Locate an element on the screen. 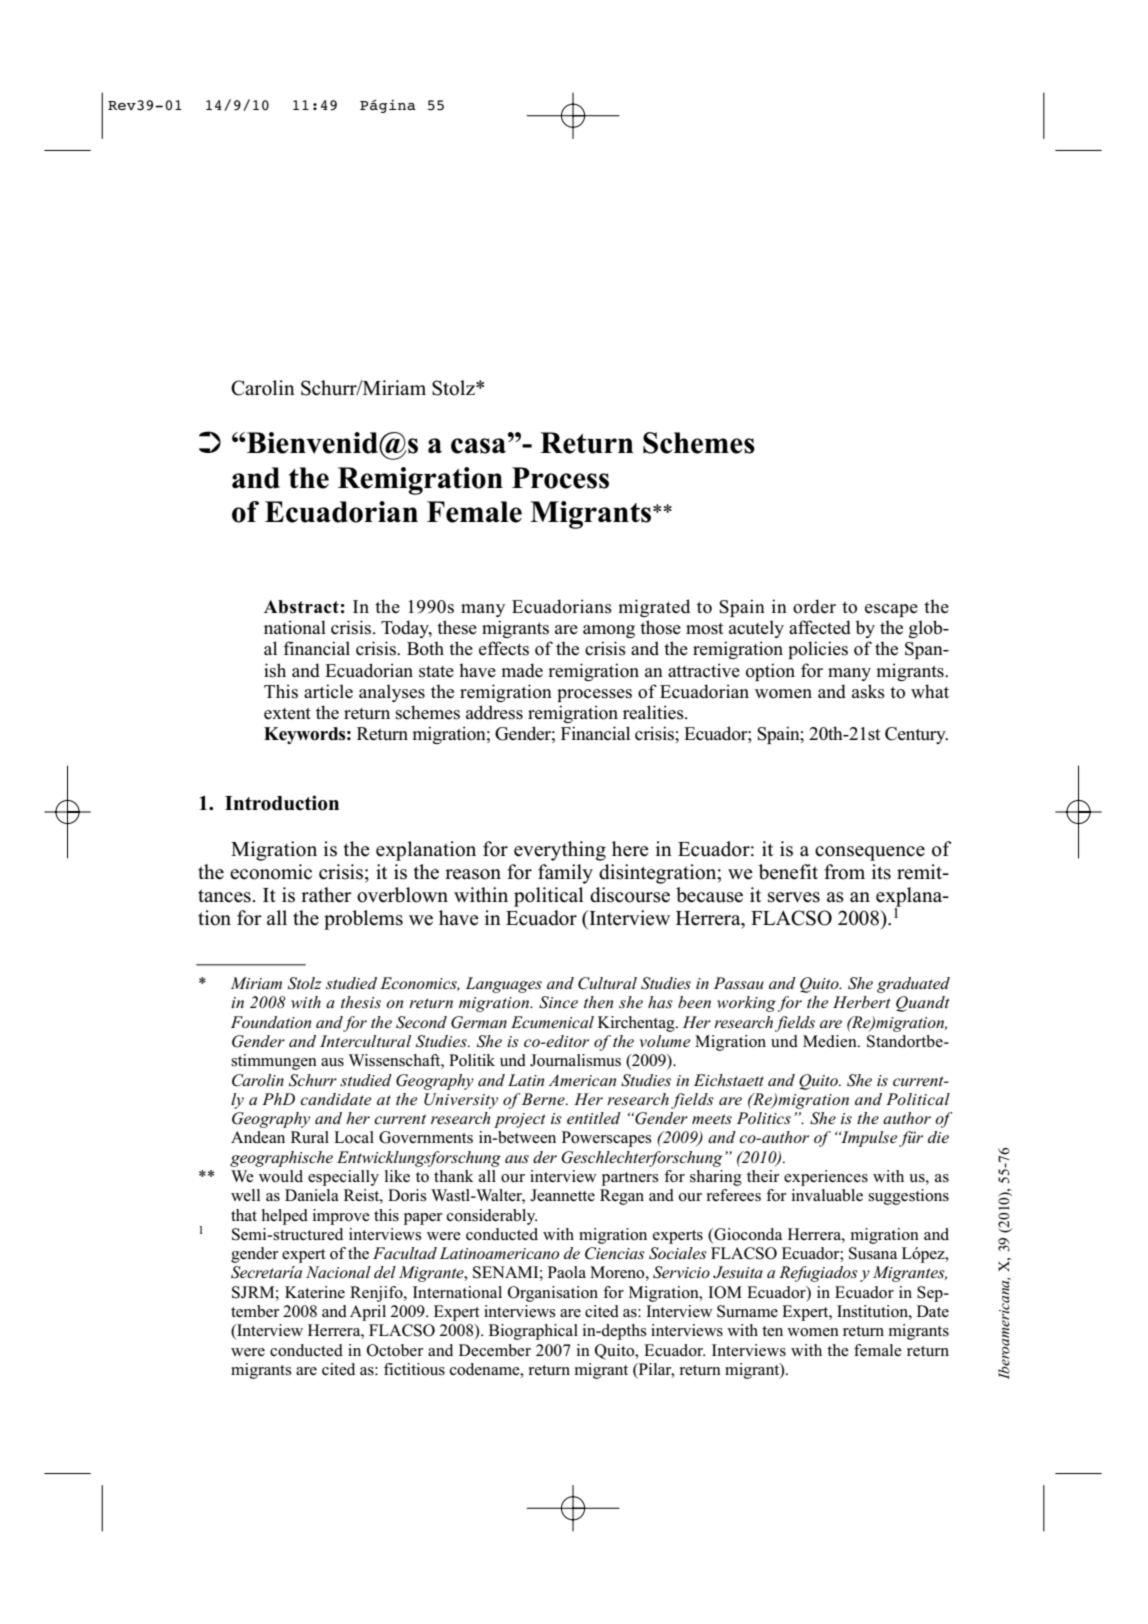 The image size is (1148, 1624). from is located at coordinates (844, 872).
